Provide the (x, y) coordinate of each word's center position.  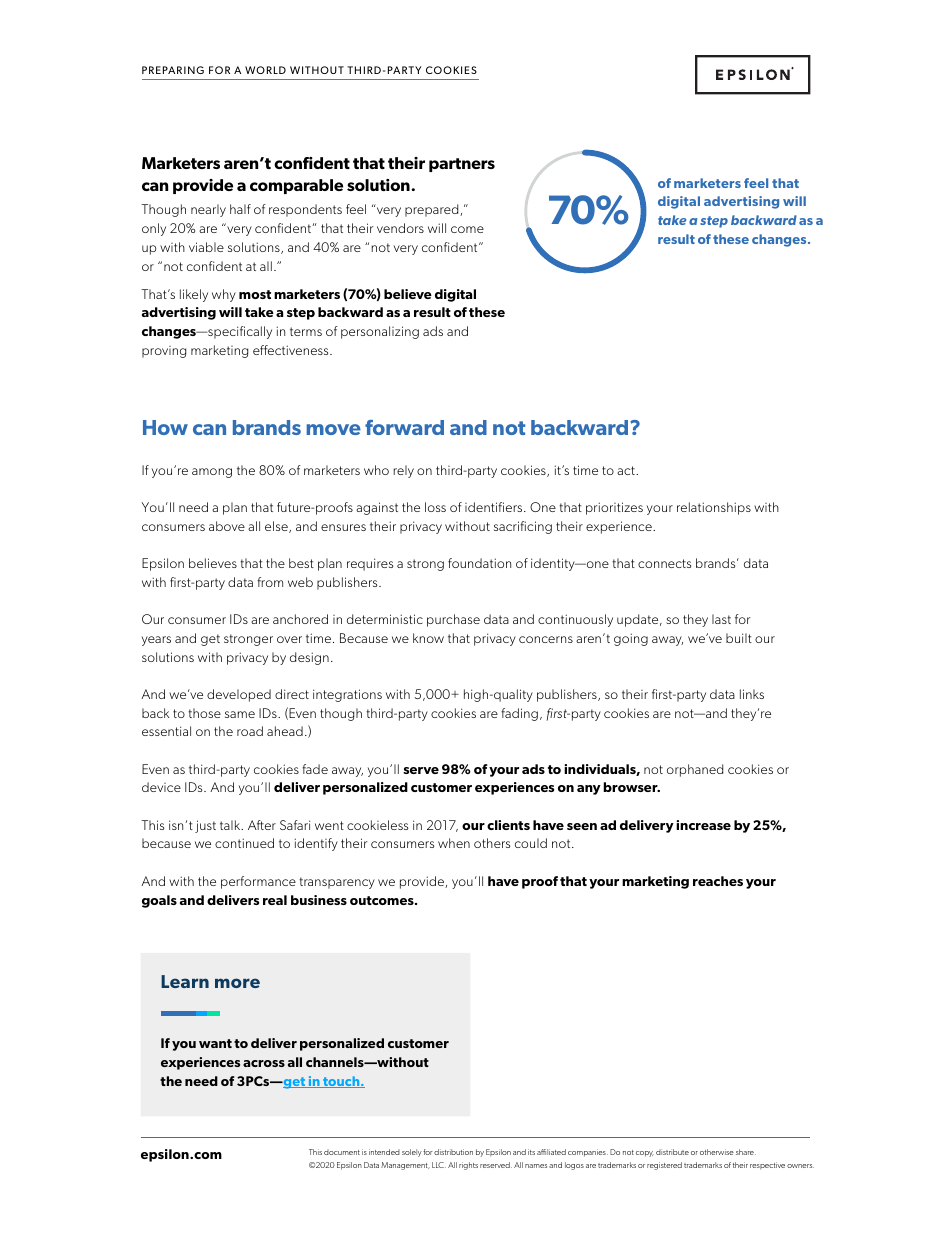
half (240, 209)
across (264, 1063)
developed (239, 695)
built (739, 638)
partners (462, 165)
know (428, 638)
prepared (433, 210)
